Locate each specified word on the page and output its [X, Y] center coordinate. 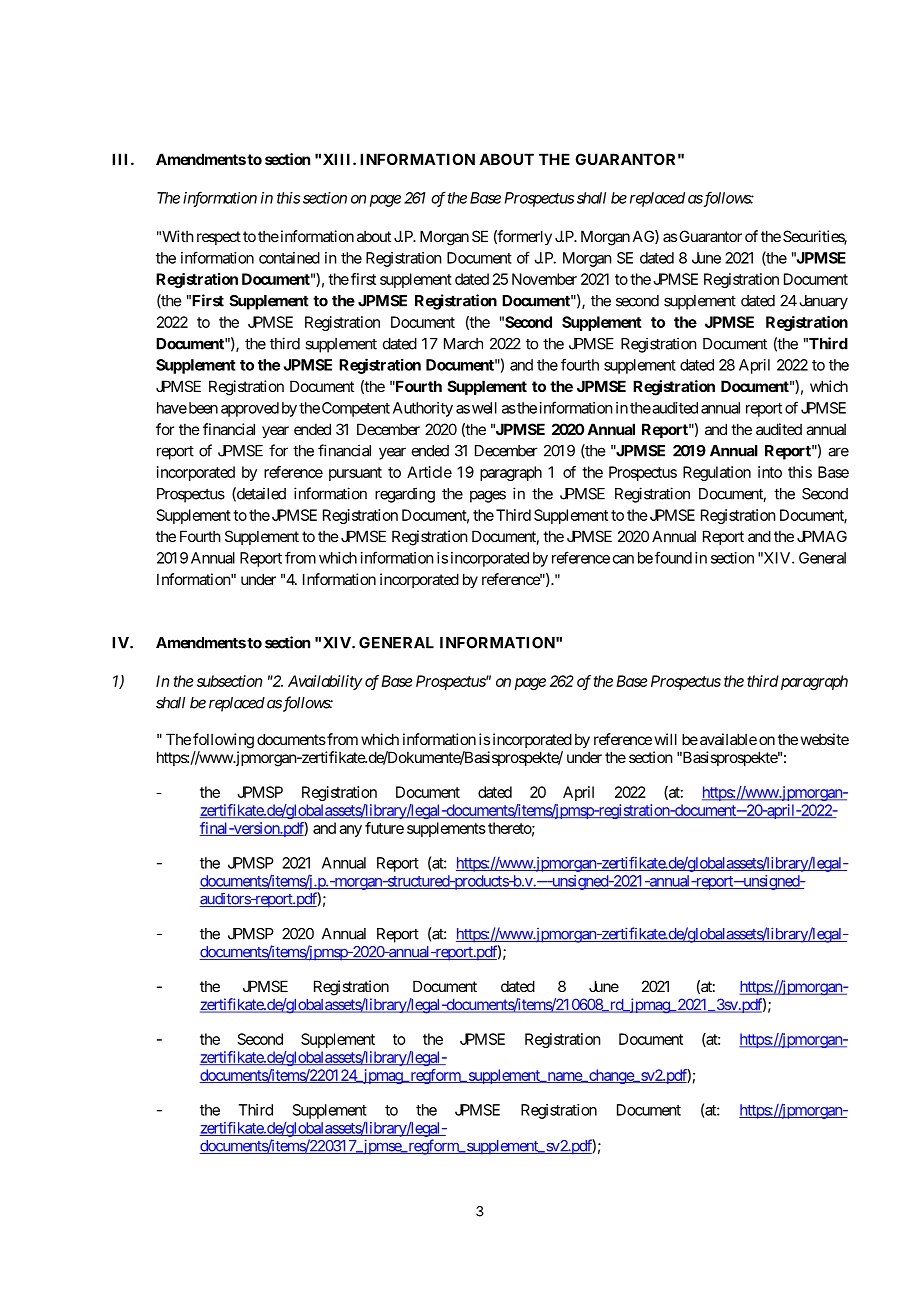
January [824, 302]
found [673, 557]
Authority [423, 409]
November [544, 279]
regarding [405, 495]
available [728, 739]
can [623, 559]
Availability [325, 682]
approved [250, 409]
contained [289, 258]
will [666, 739]
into [770, 472]
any [350, 831]
